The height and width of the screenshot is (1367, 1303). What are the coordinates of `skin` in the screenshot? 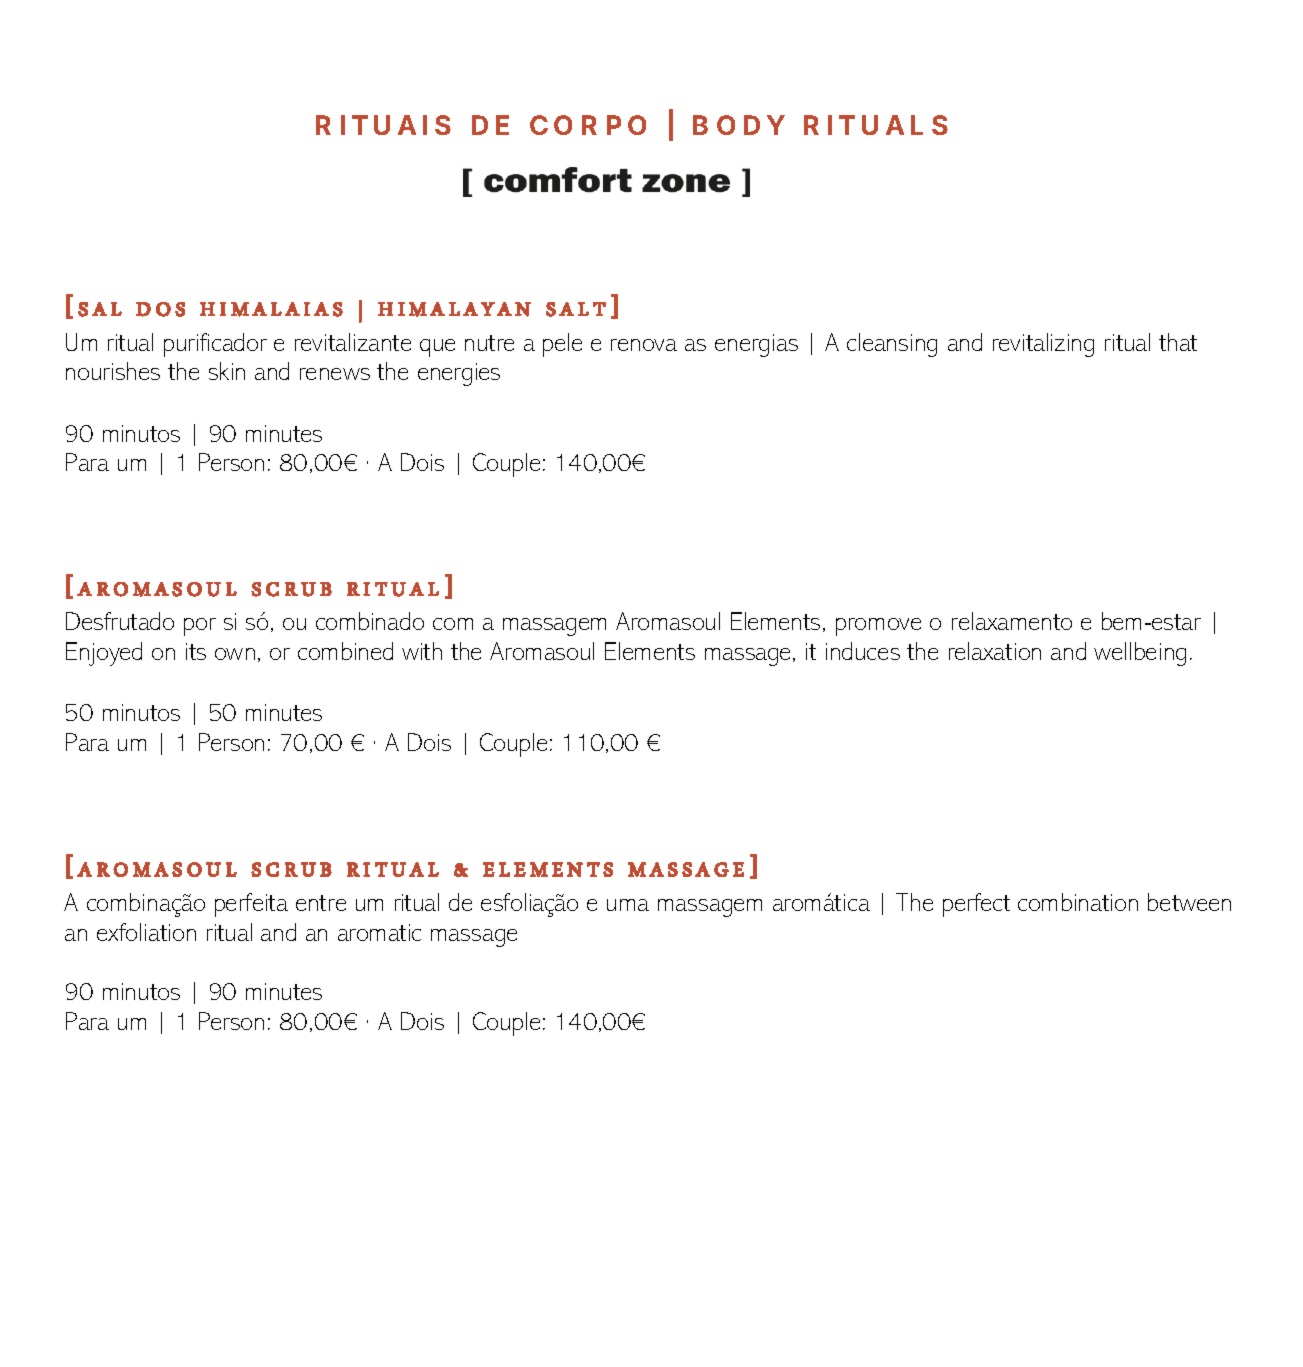 It's located at (227, 371).
